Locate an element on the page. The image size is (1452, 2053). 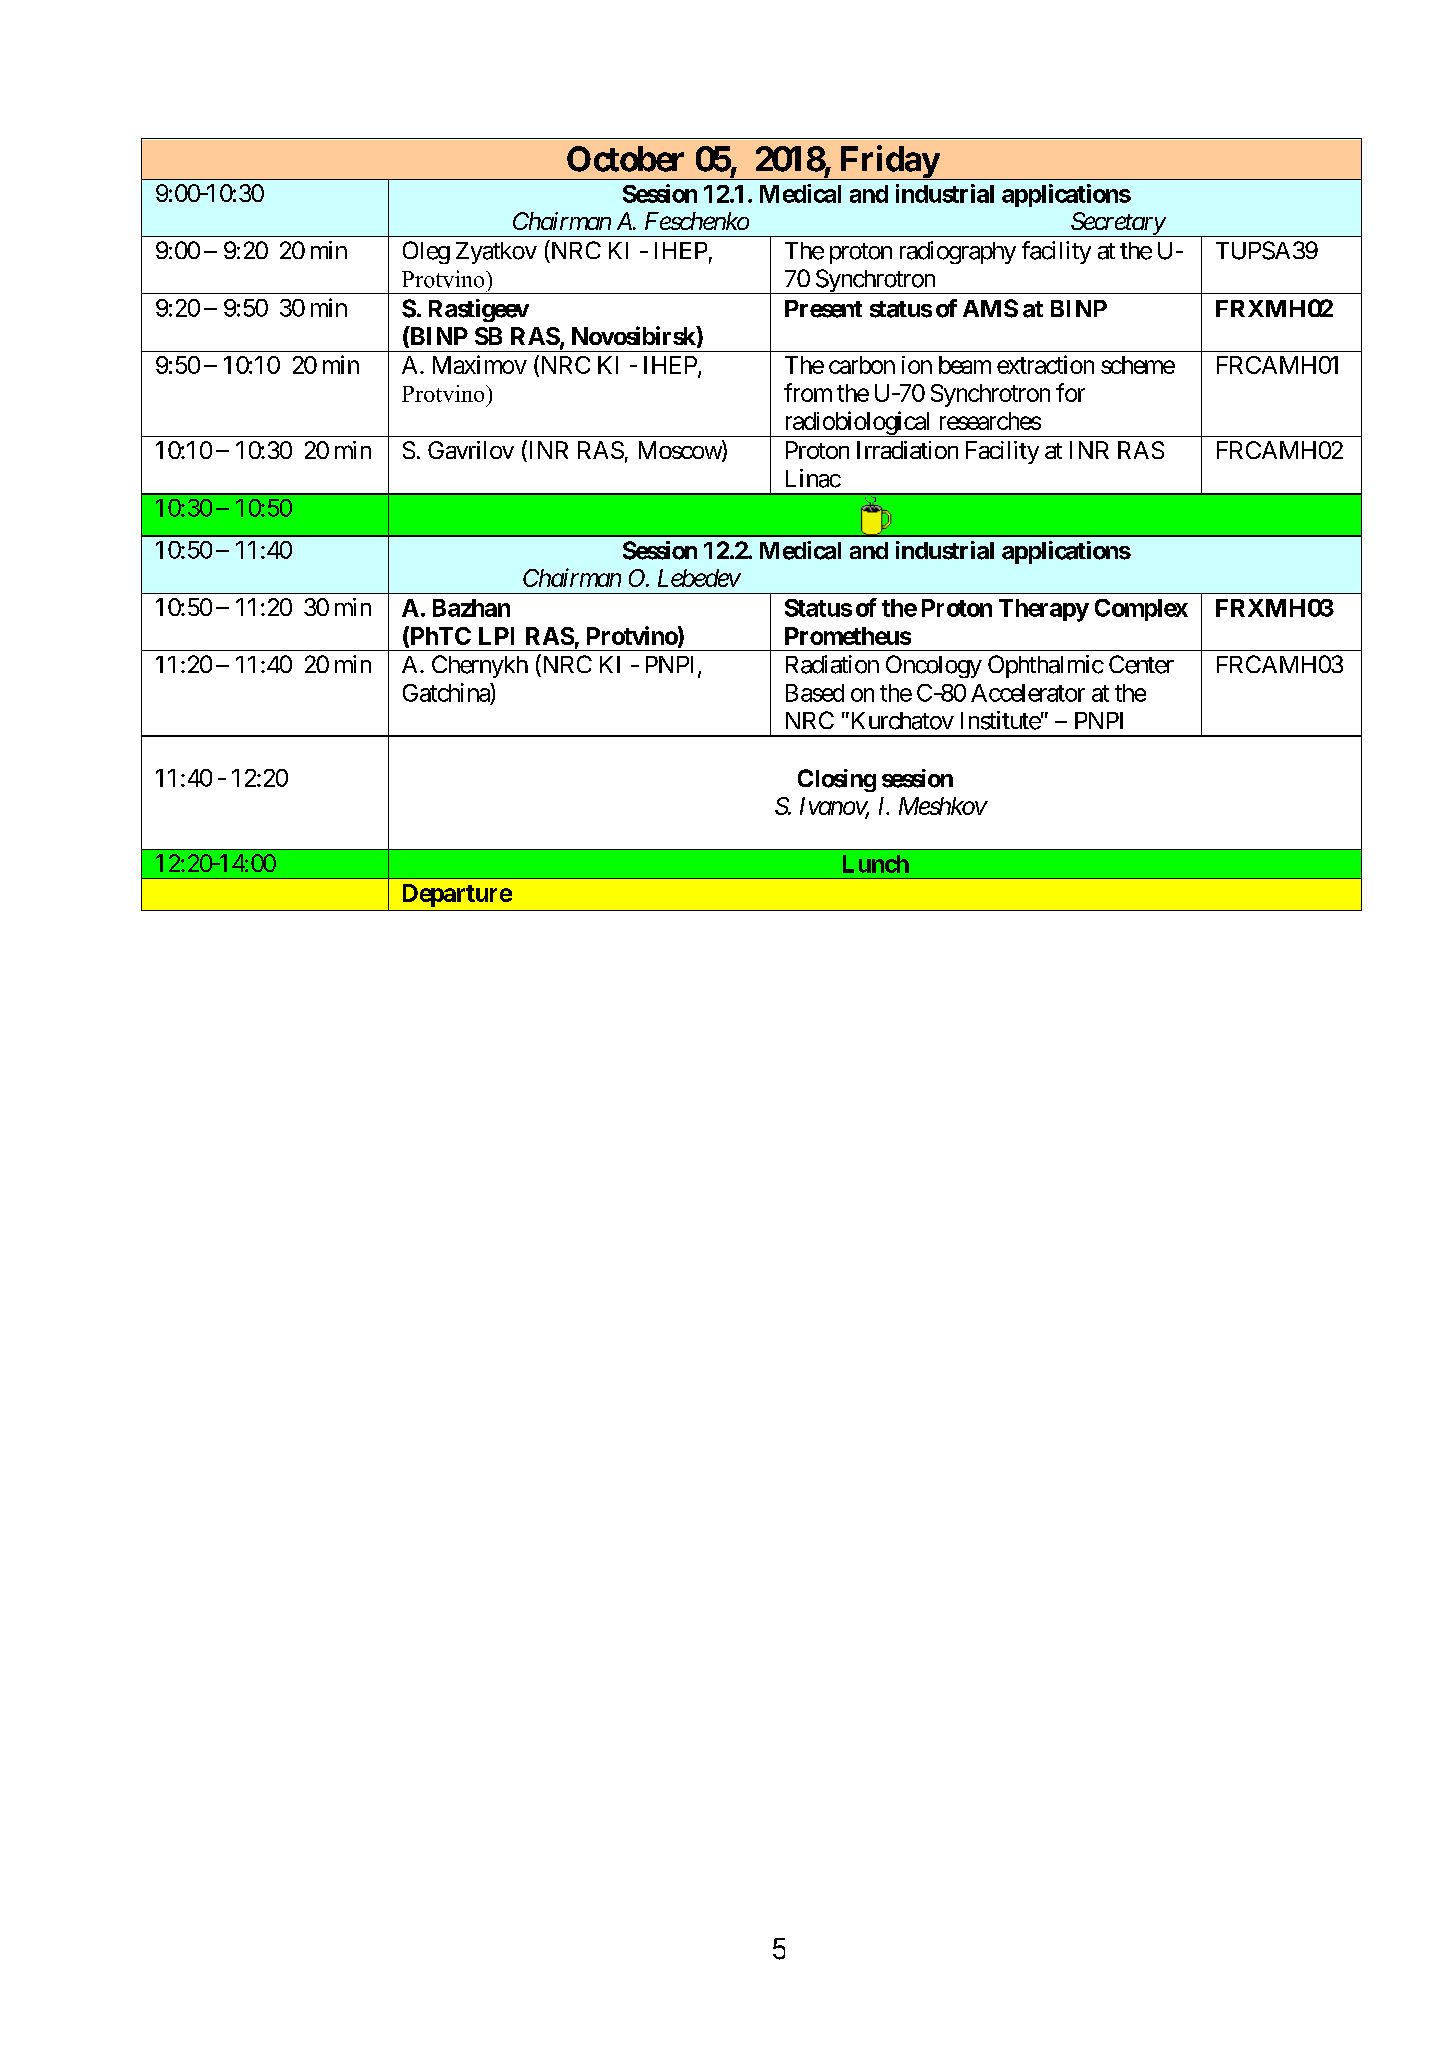
Closing is located at coordinates (837, 780).
